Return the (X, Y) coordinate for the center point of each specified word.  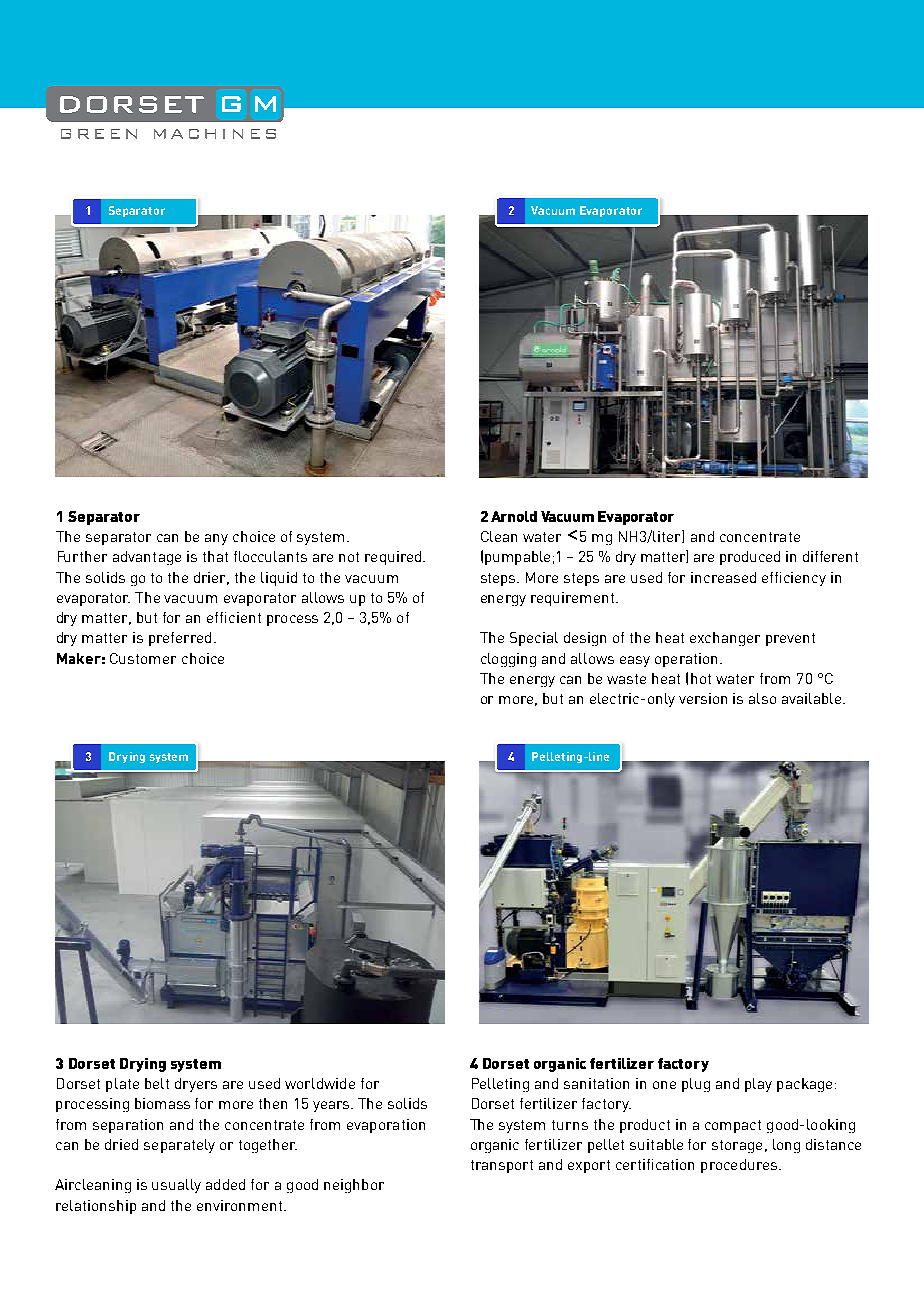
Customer (143, 658)
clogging (508, 660)
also (762, 698)
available (811, 698)
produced (750, 558)
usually (176, 1186)
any (216, 539)
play (758, 1085)
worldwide (320, 1083)
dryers (196, 1085)
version (703, 698)
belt (157, 1083)
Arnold (514, 516)
